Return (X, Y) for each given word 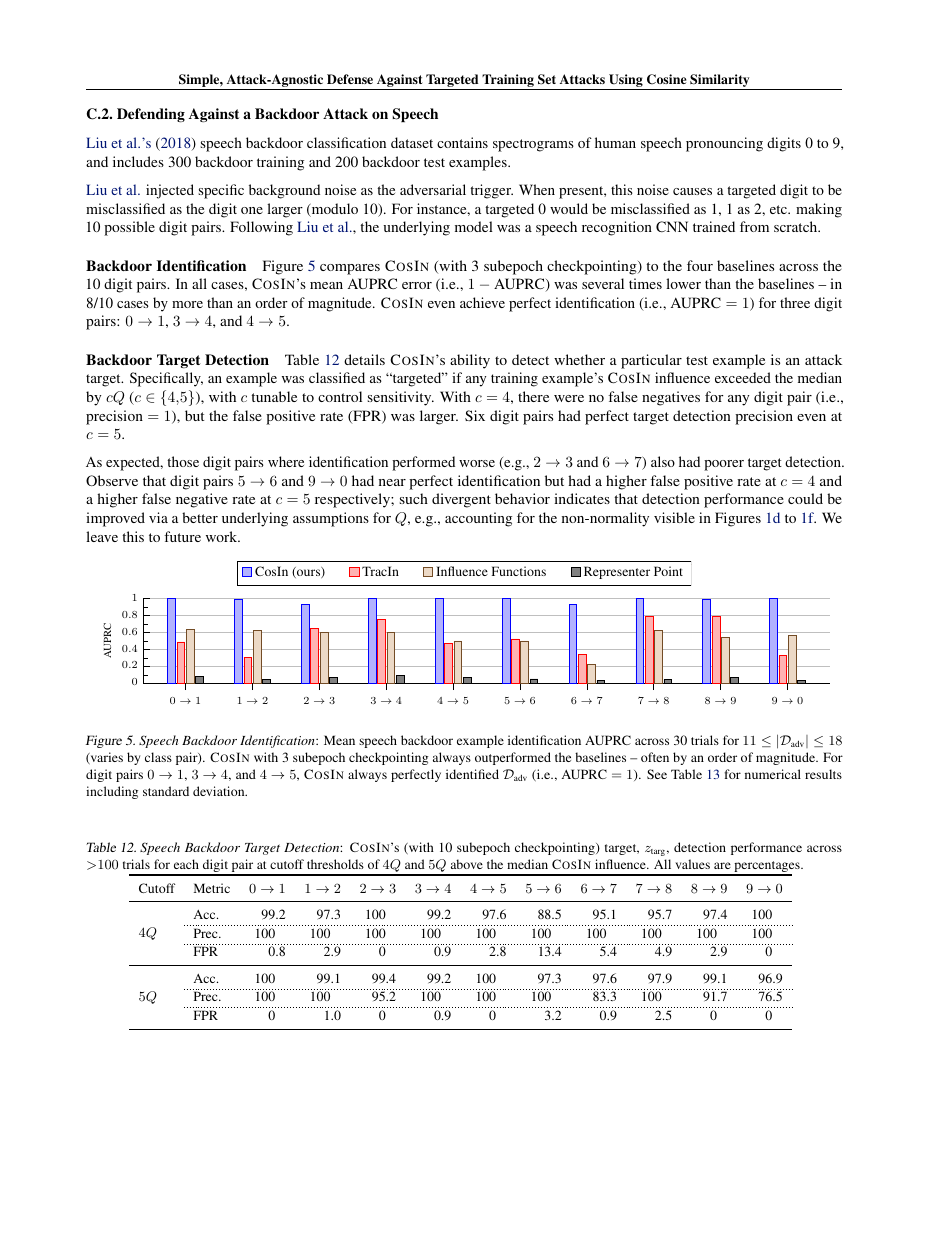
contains (462, 142)
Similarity (720, 82)
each (186, 864)
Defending (151, 115)
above (467, 864)
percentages (767, 868)
